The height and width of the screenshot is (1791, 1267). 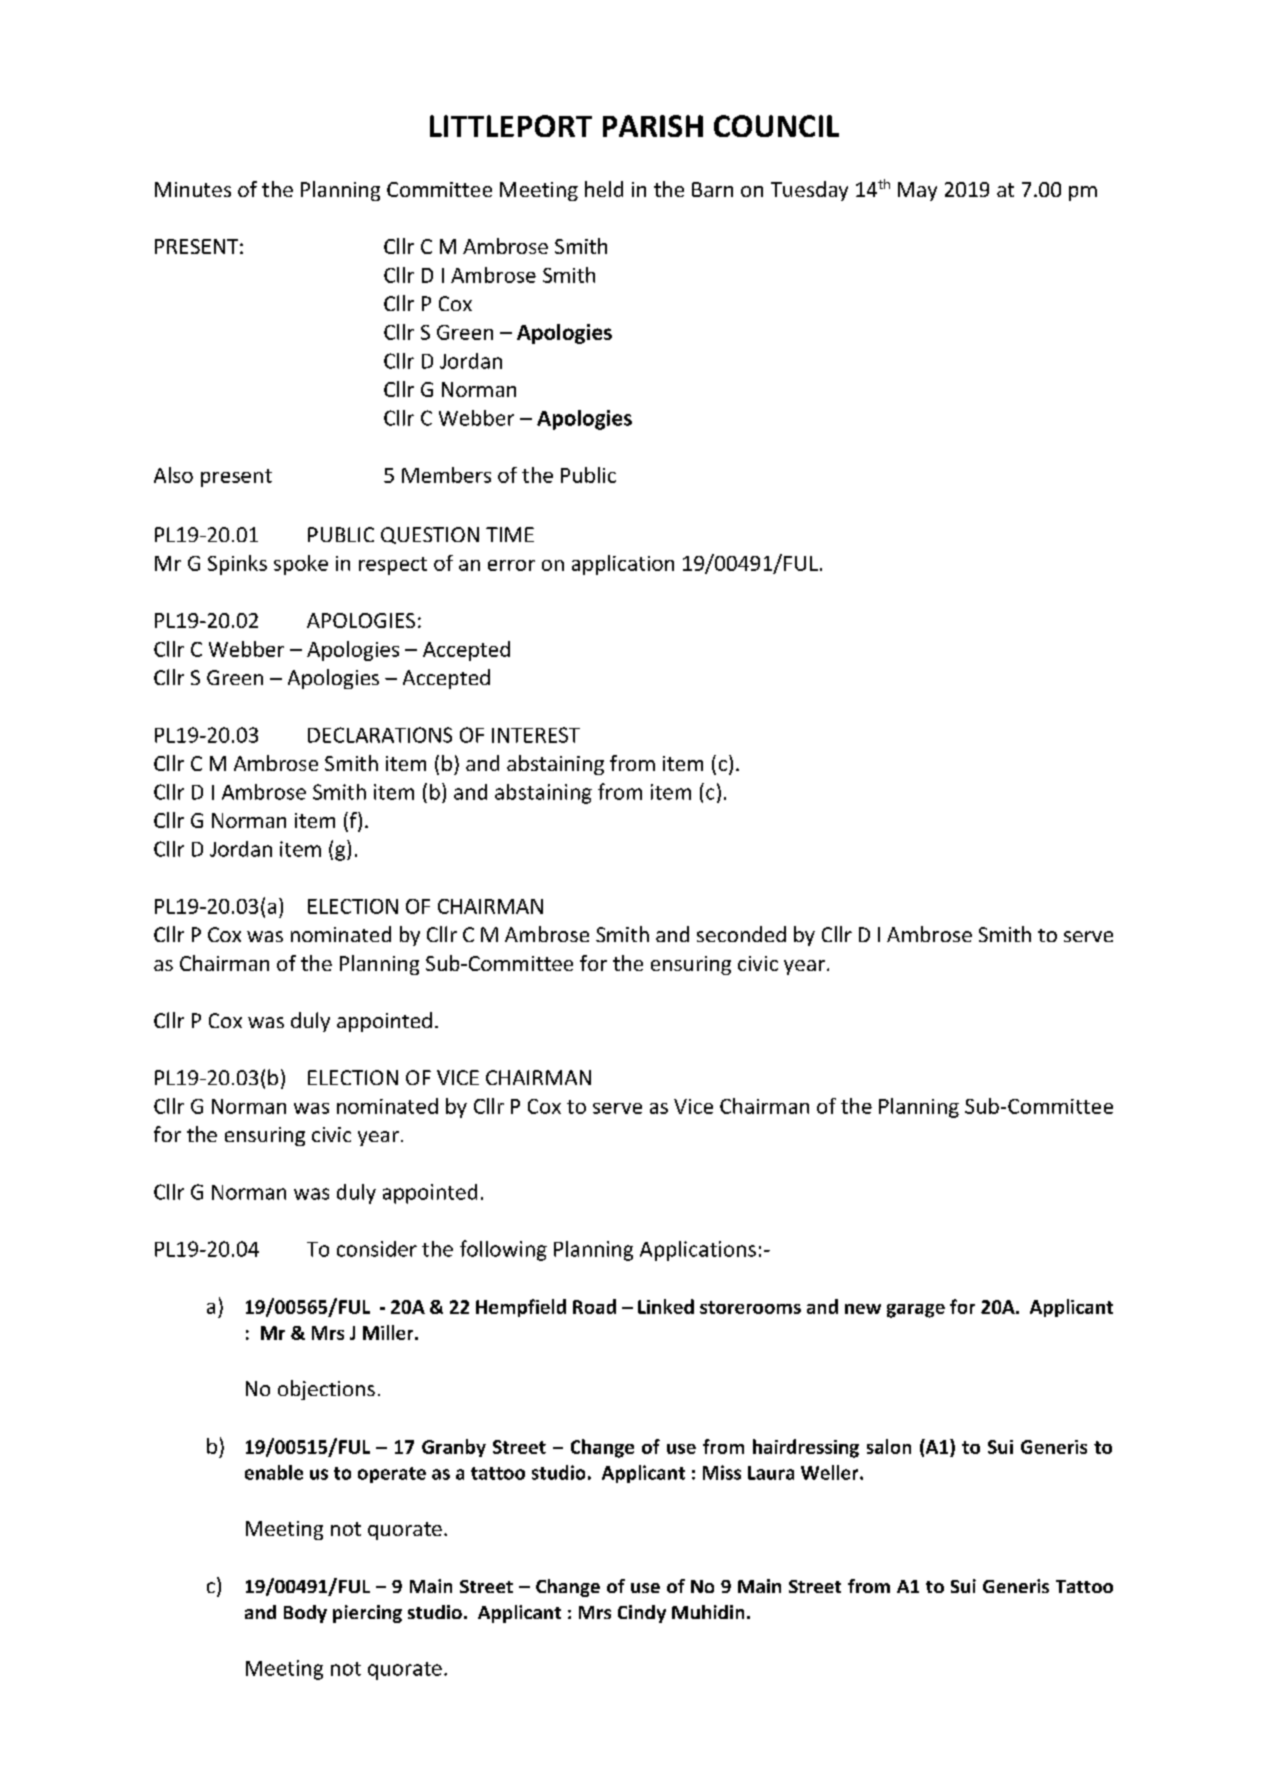 I want to click on Body, so click(x=305, y=1614).
